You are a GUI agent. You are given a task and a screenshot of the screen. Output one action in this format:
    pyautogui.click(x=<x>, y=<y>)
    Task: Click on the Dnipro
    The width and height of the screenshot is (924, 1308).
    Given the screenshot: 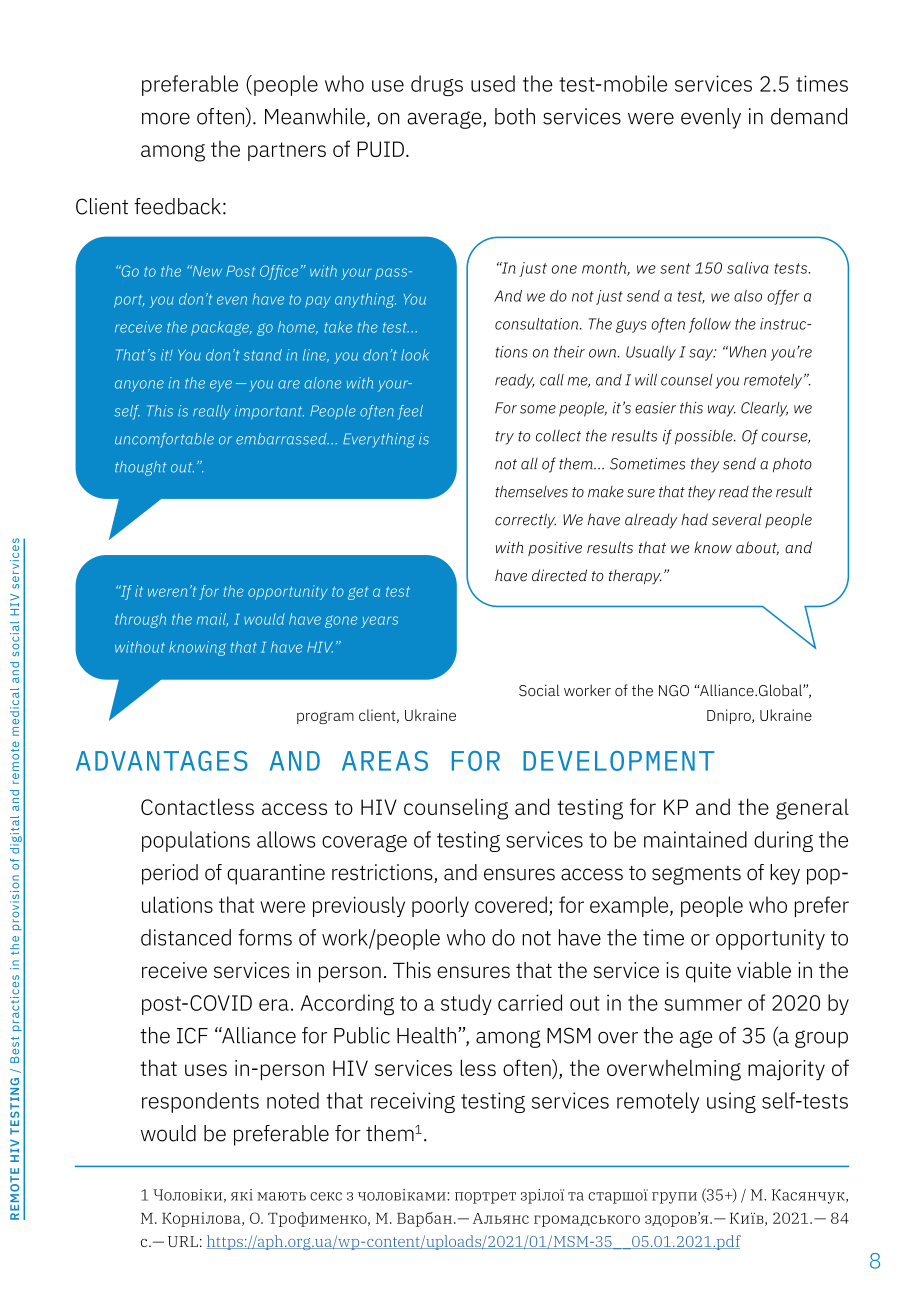 What is the action you would take?
    pyautogui.click(x=730, y=716)
